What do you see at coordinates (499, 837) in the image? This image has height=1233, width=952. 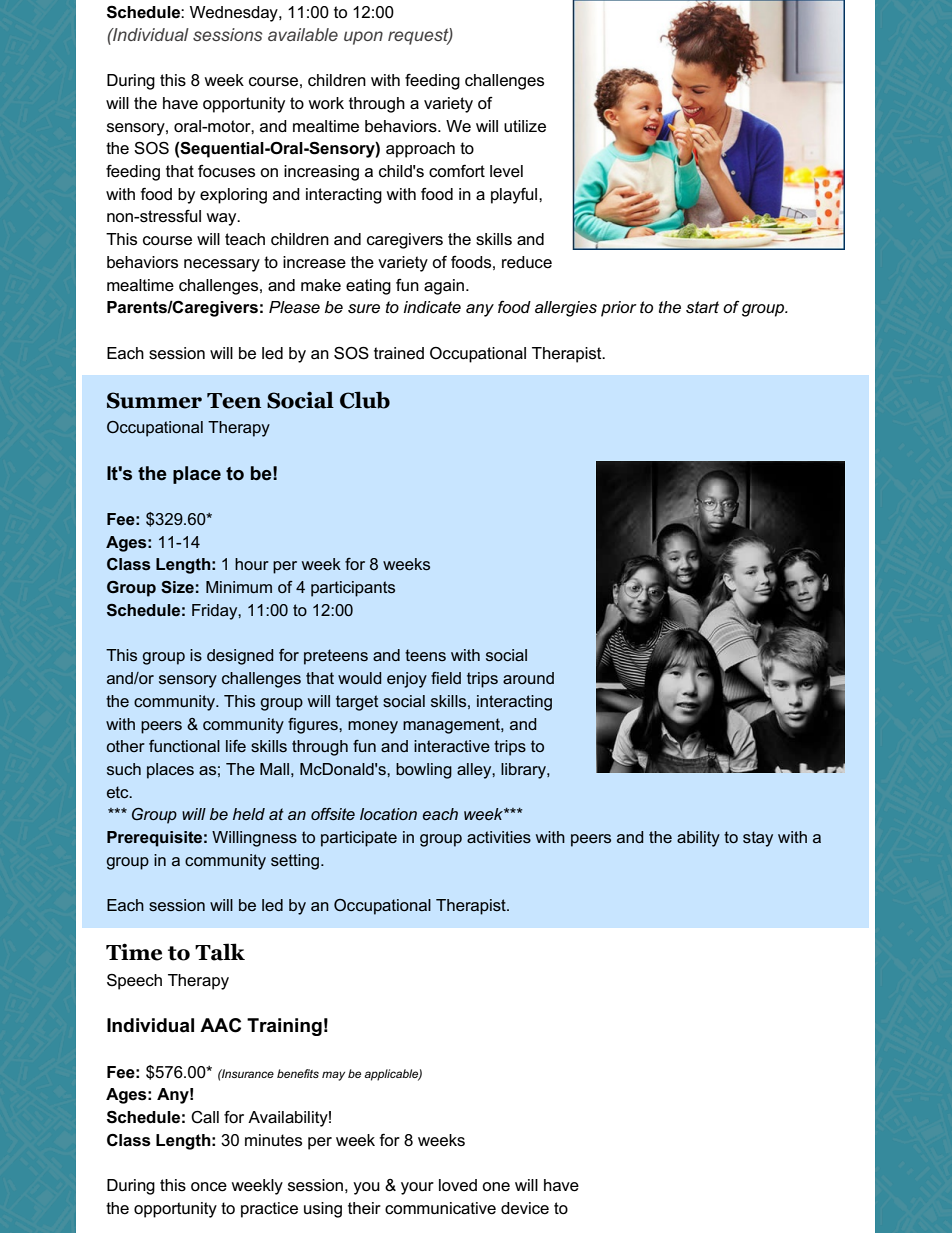 I see `activities` at bounding box center [499, 837].
